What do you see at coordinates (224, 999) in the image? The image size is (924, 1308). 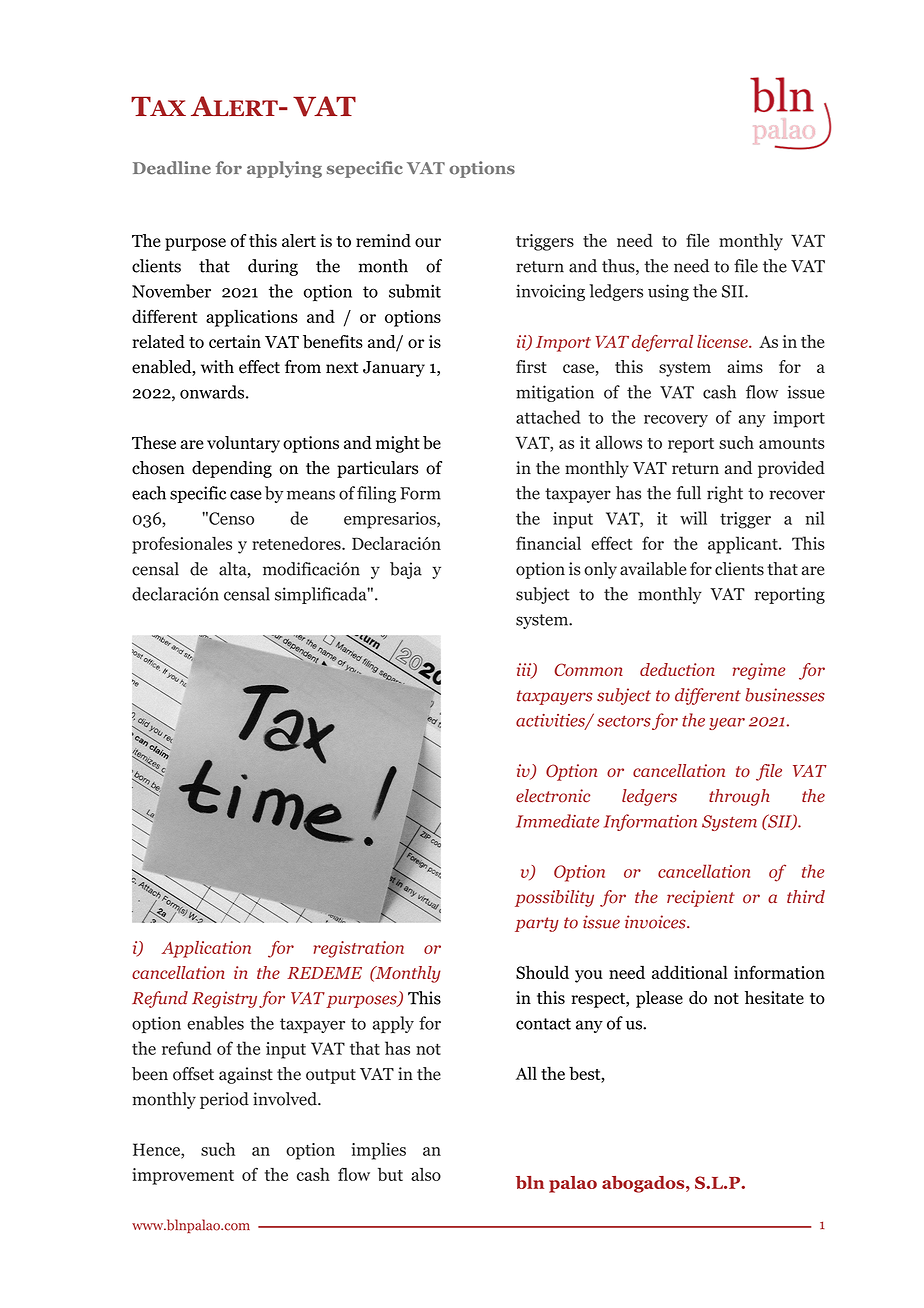 I see `Registry` at bounding box center [224, 999].
